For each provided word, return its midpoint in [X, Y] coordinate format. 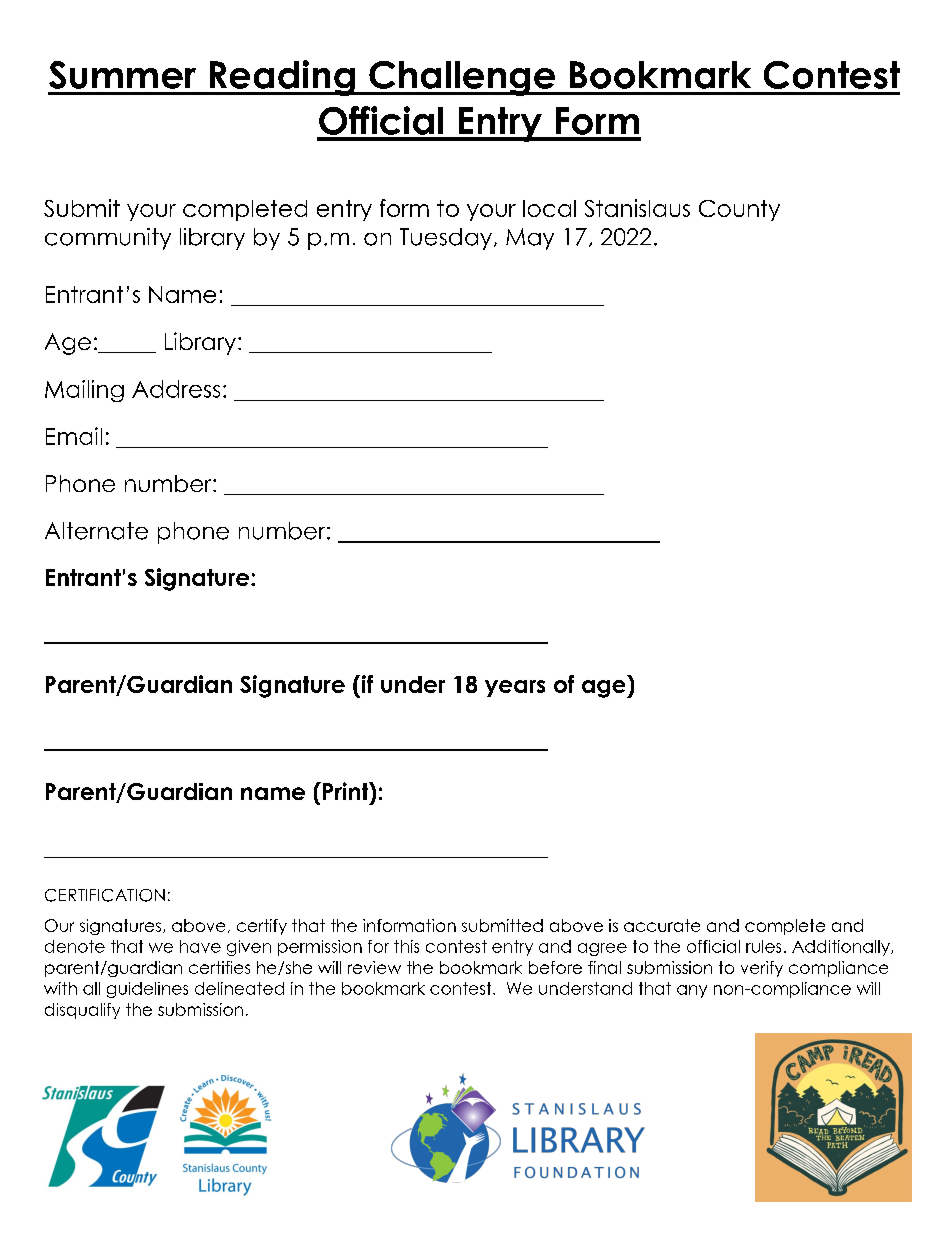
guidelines [147, 990]
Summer [122, 75]
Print [347, 791]
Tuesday [446, 239]
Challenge [462, 78]
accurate [662, 925]
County [739, 210]
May [530, 239]
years [515, 688]
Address [176, 389]
